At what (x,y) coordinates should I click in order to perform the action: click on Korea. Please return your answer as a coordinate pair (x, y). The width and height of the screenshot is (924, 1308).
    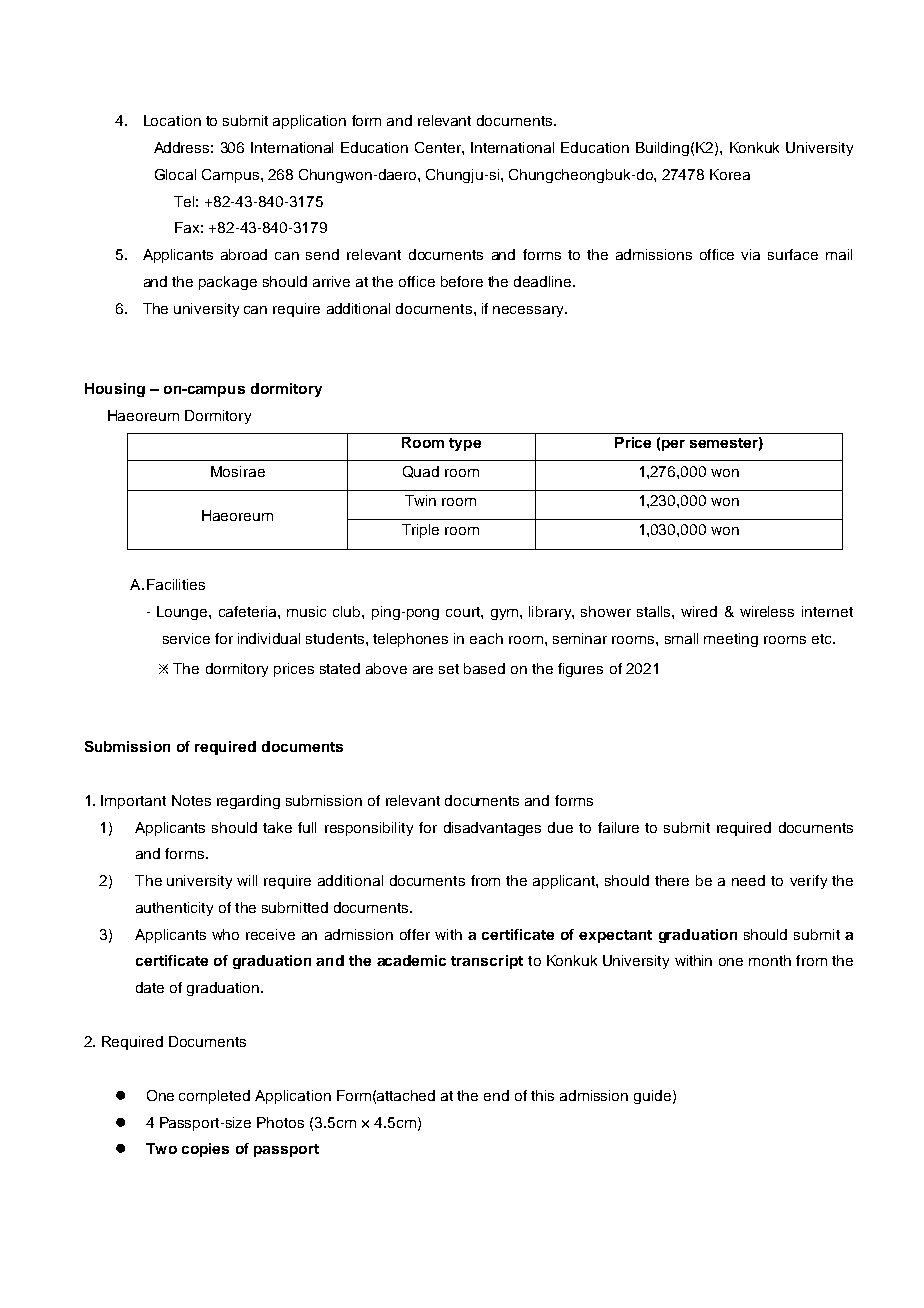
    Looking at the image, I should click on (730, 174).
